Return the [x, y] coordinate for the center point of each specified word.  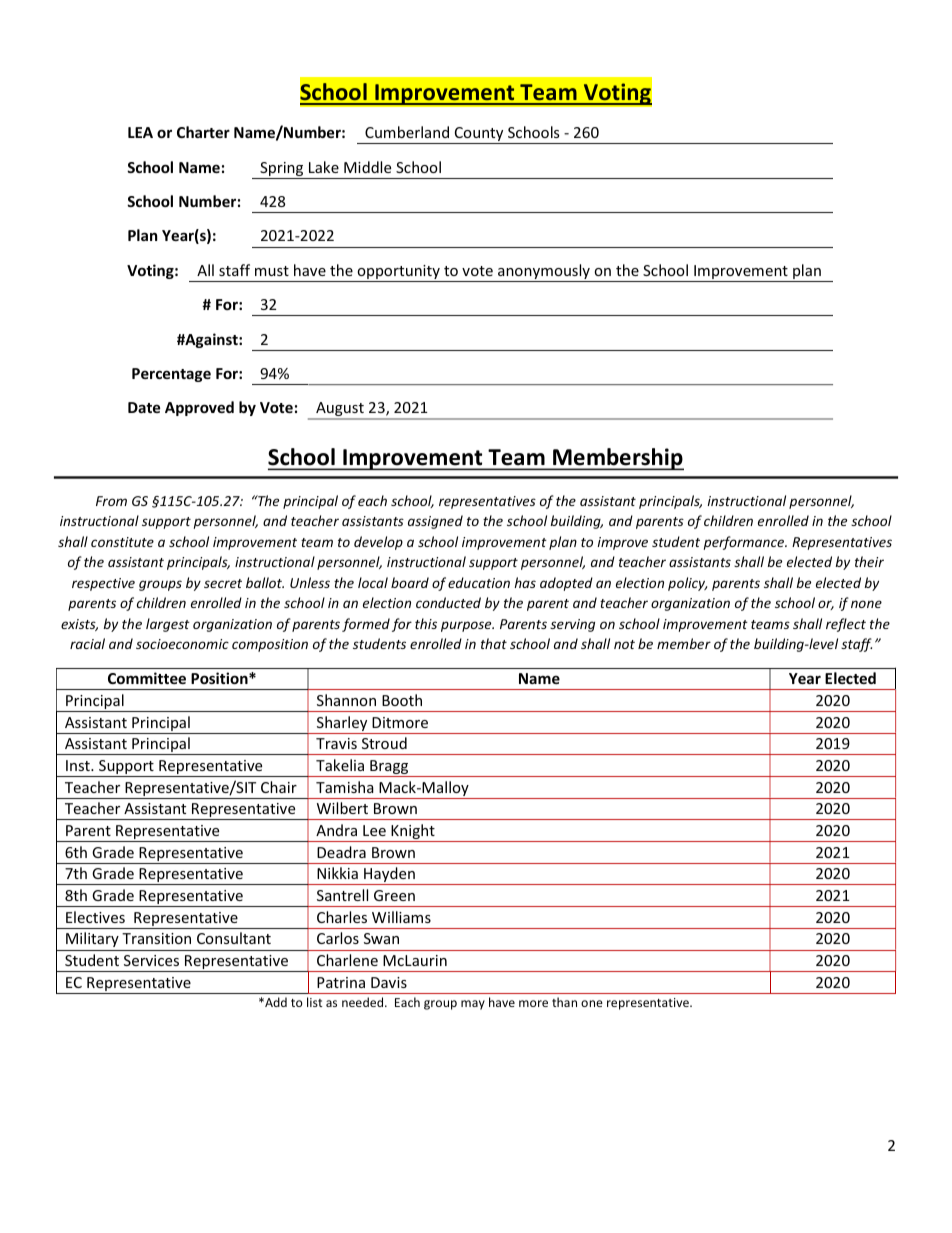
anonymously [544, 273]
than [564, 1002]
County [479, 135]
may [473, 1005]
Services [151, 960]
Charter [203, 132]
